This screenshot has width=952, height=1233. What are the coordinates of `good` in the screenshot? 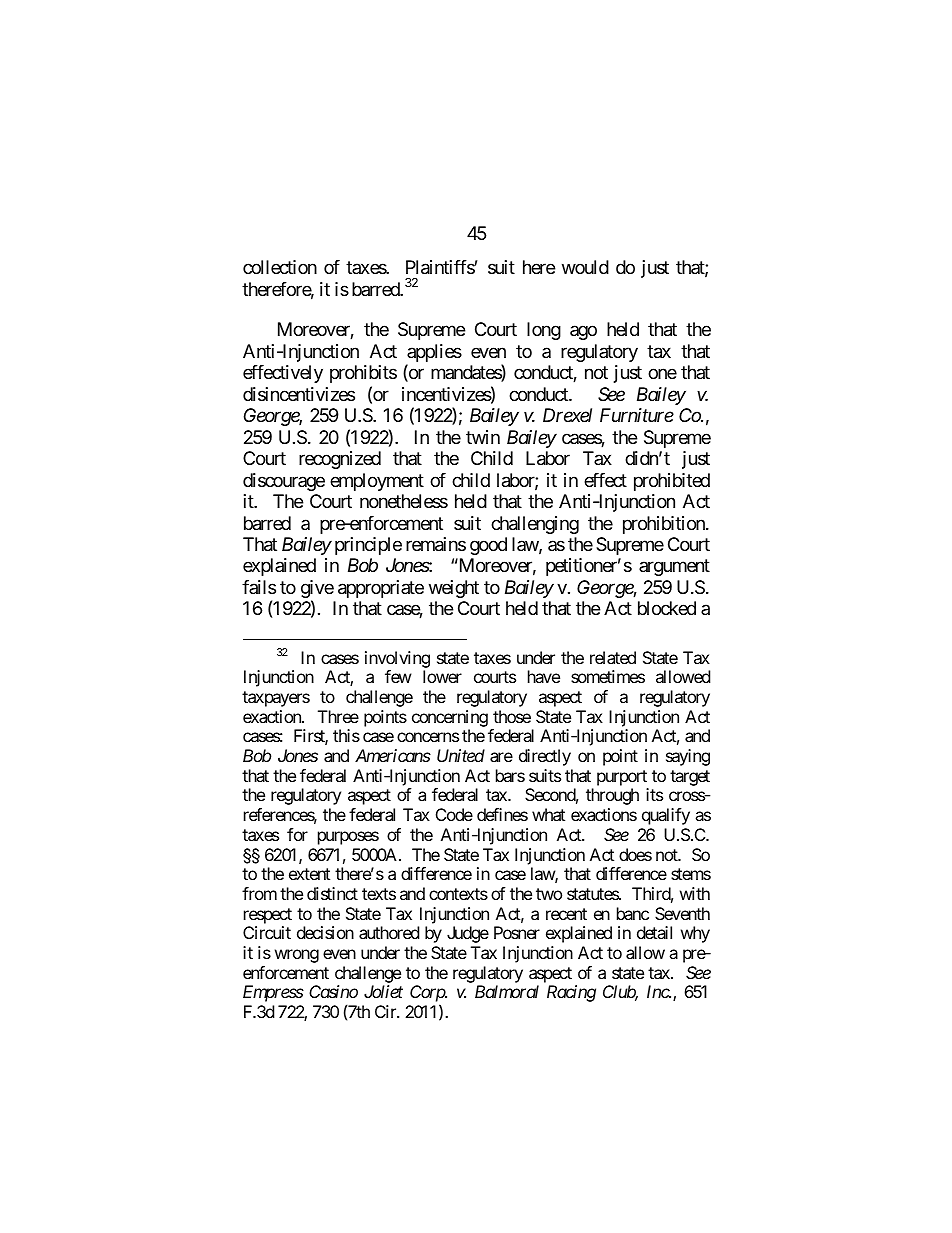 It's located at (488, 546).
